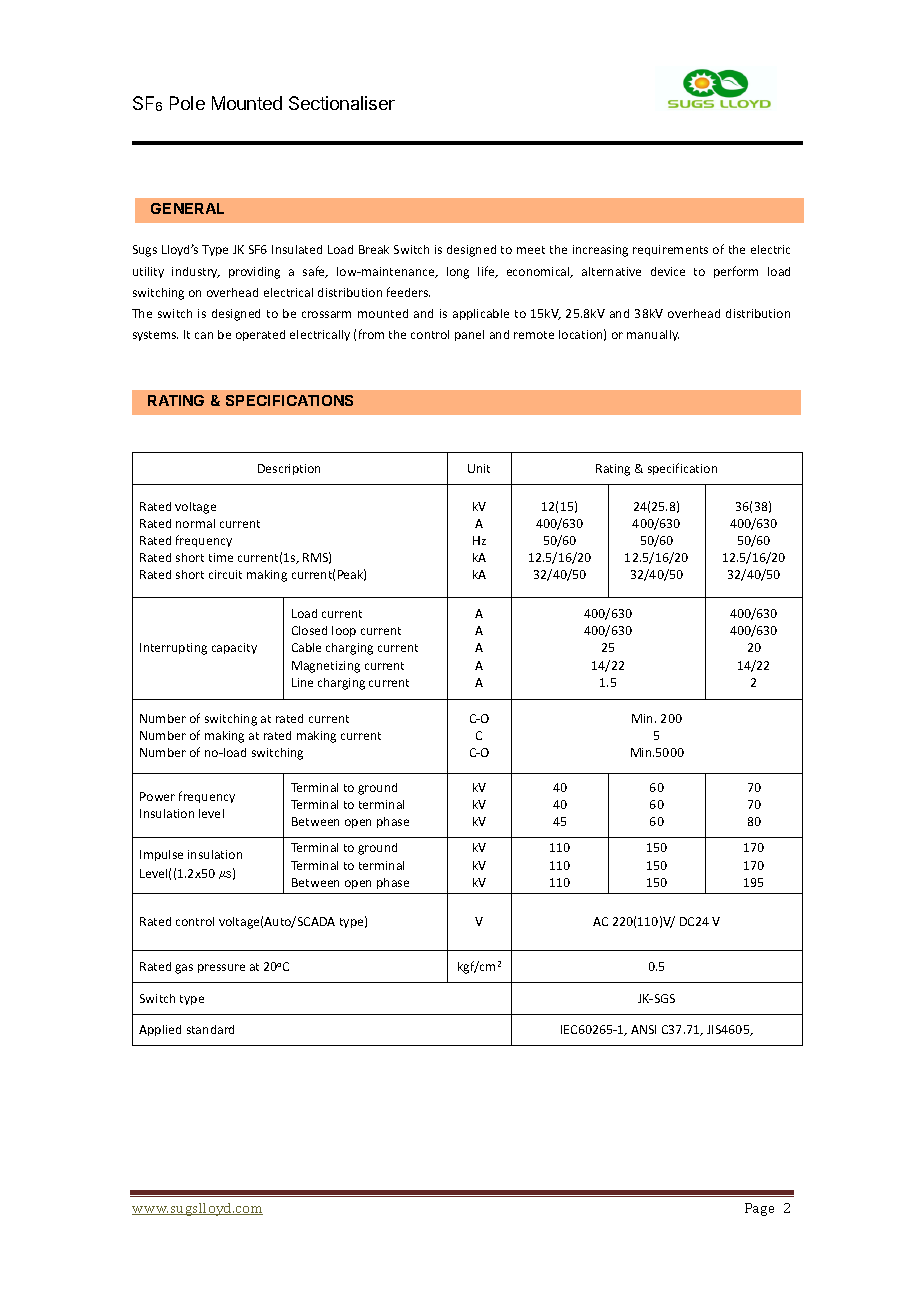  What do you see at coordinates (187, 103) in the screenshot?
I see `Pole` at bounding box center [187, 103].
